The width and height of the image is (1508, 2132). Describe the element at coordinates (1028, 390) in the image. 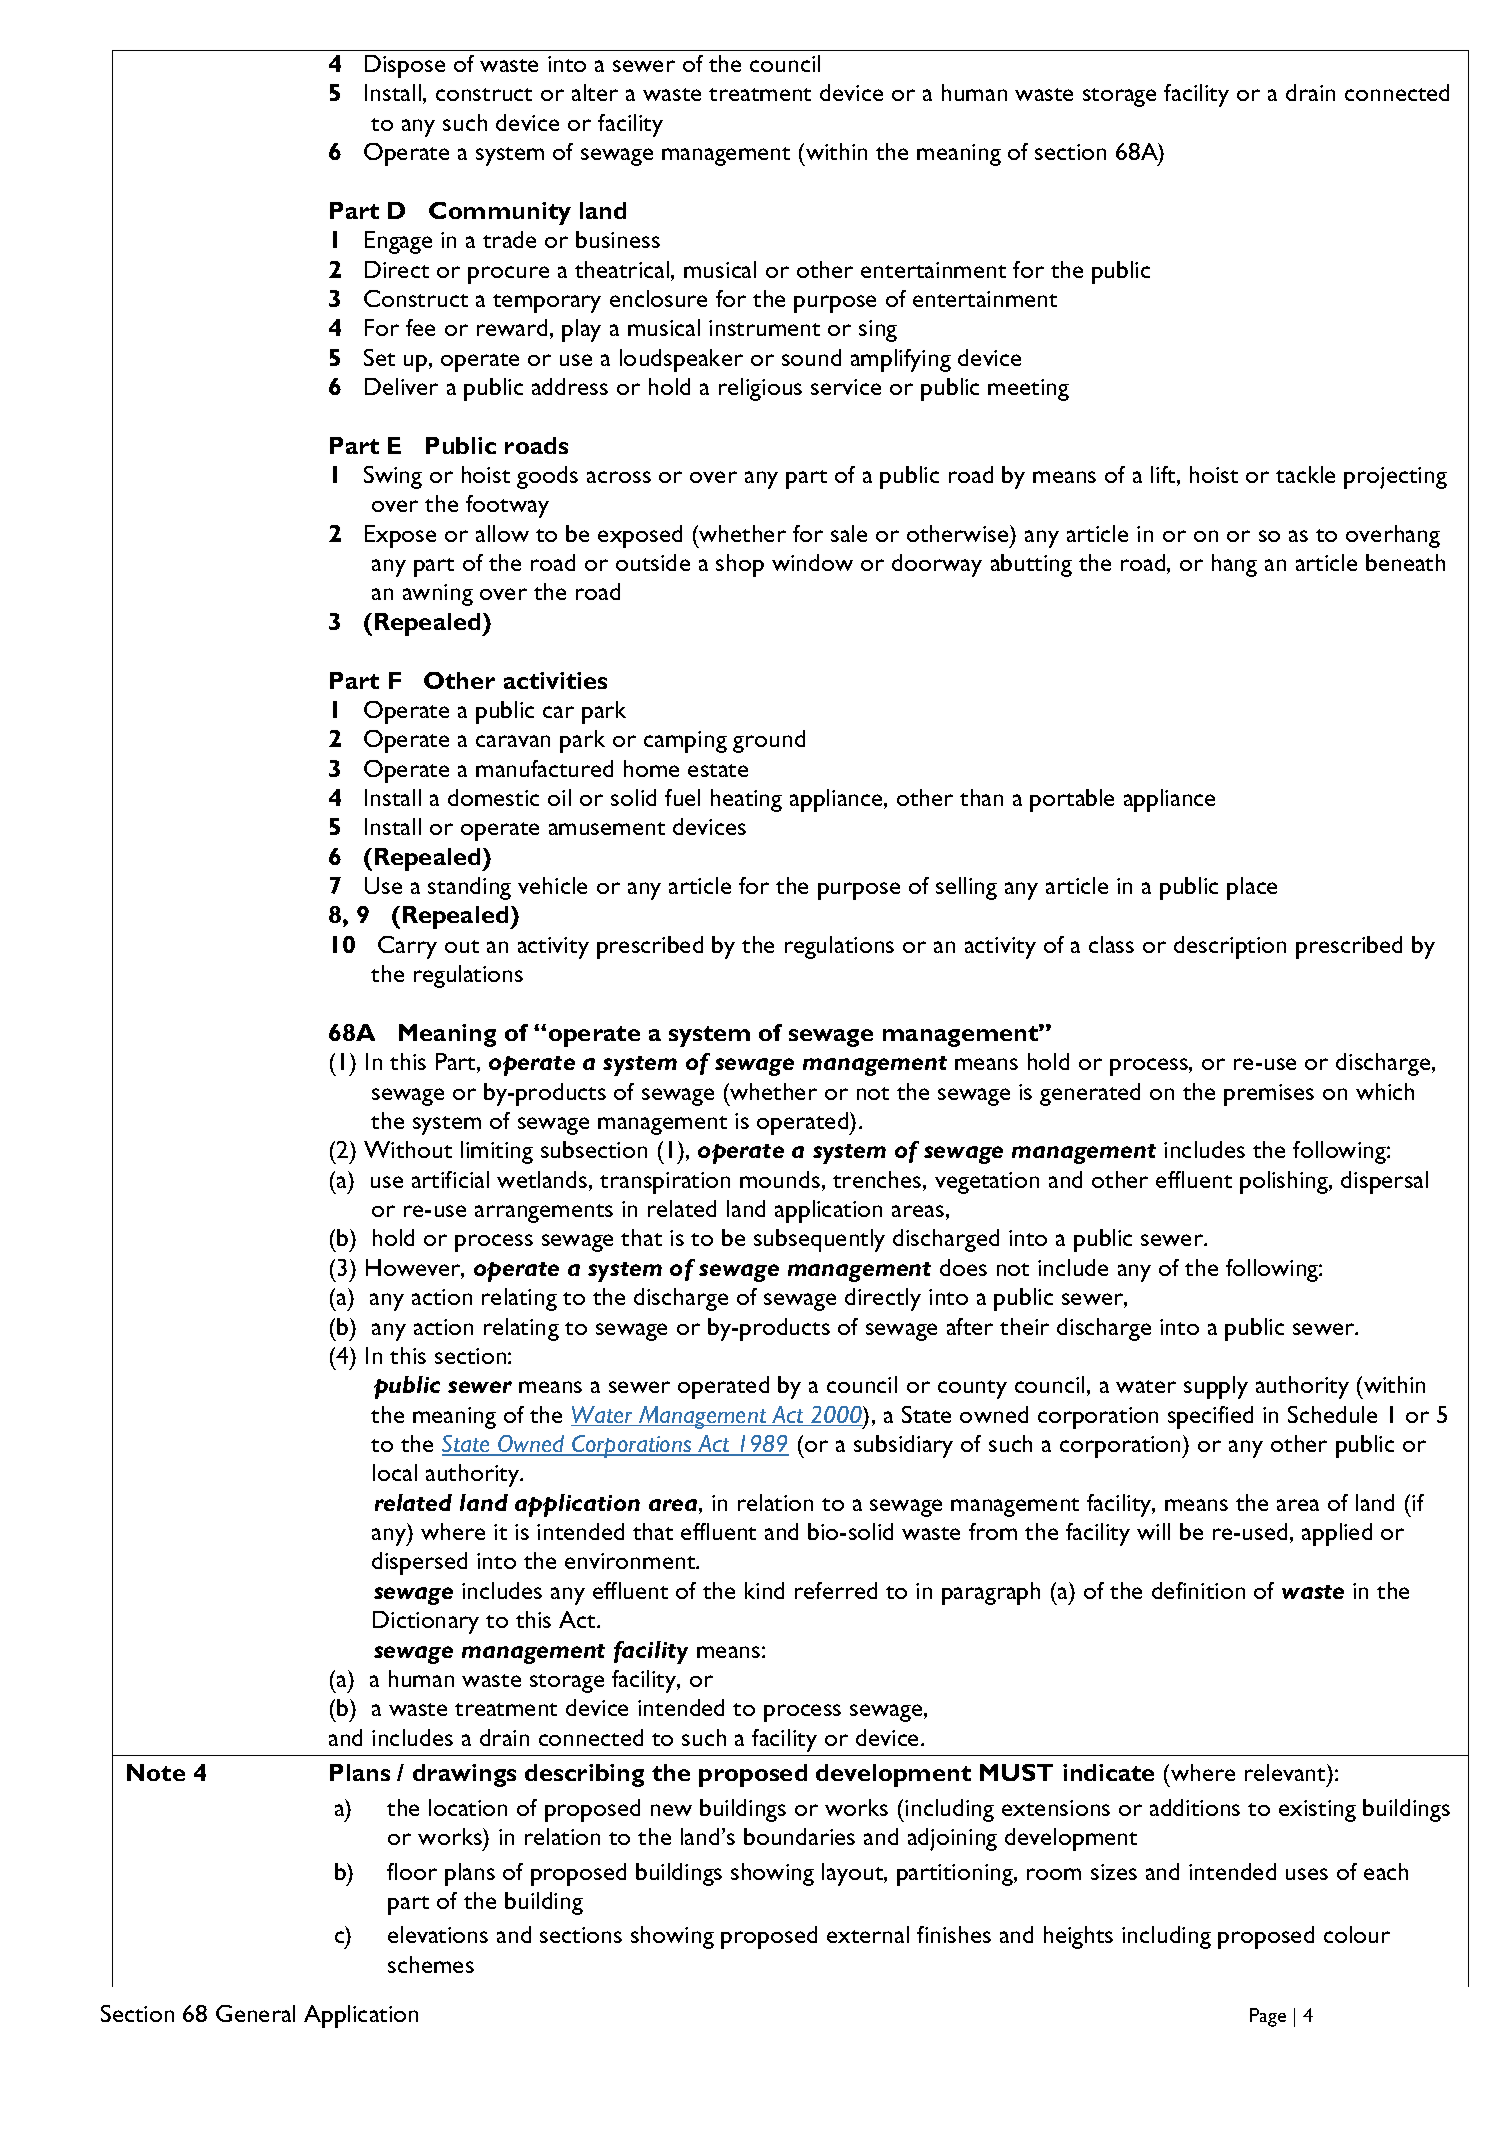

I see `meeting` at that location.
